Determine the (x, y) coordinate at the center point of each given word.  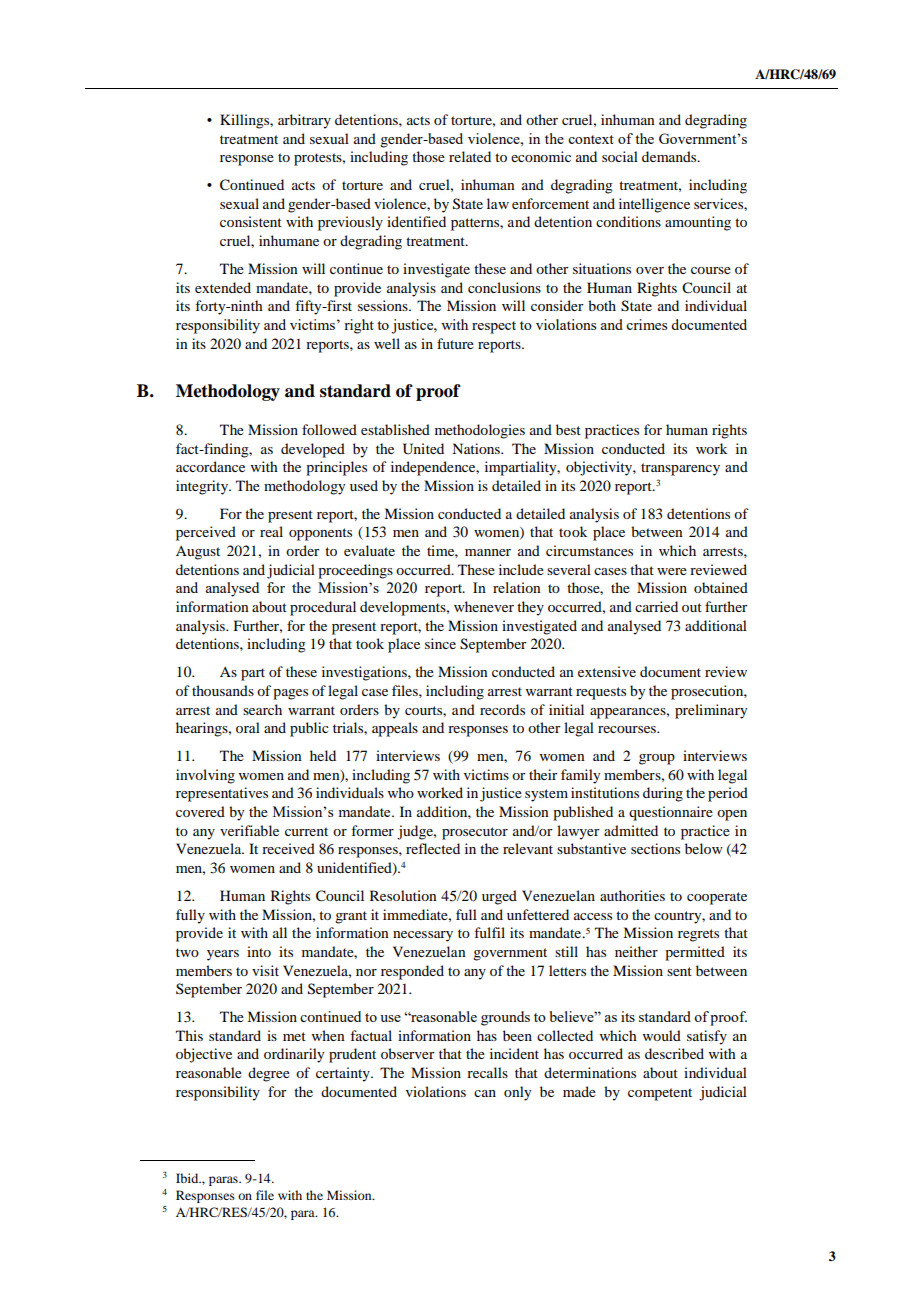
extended (223, 287)
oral (248, 727)
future (455, 343)
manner (488, 552)
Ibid (188, 1178)
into (259, 951)
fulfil (489, 932)
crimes (646, 324)
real (271, 531)
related (470, 156)
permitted (695, 953)
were (672, 571)
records (502, 709)
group (657, 759)
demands (670, 156)
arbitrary (304, 121)
